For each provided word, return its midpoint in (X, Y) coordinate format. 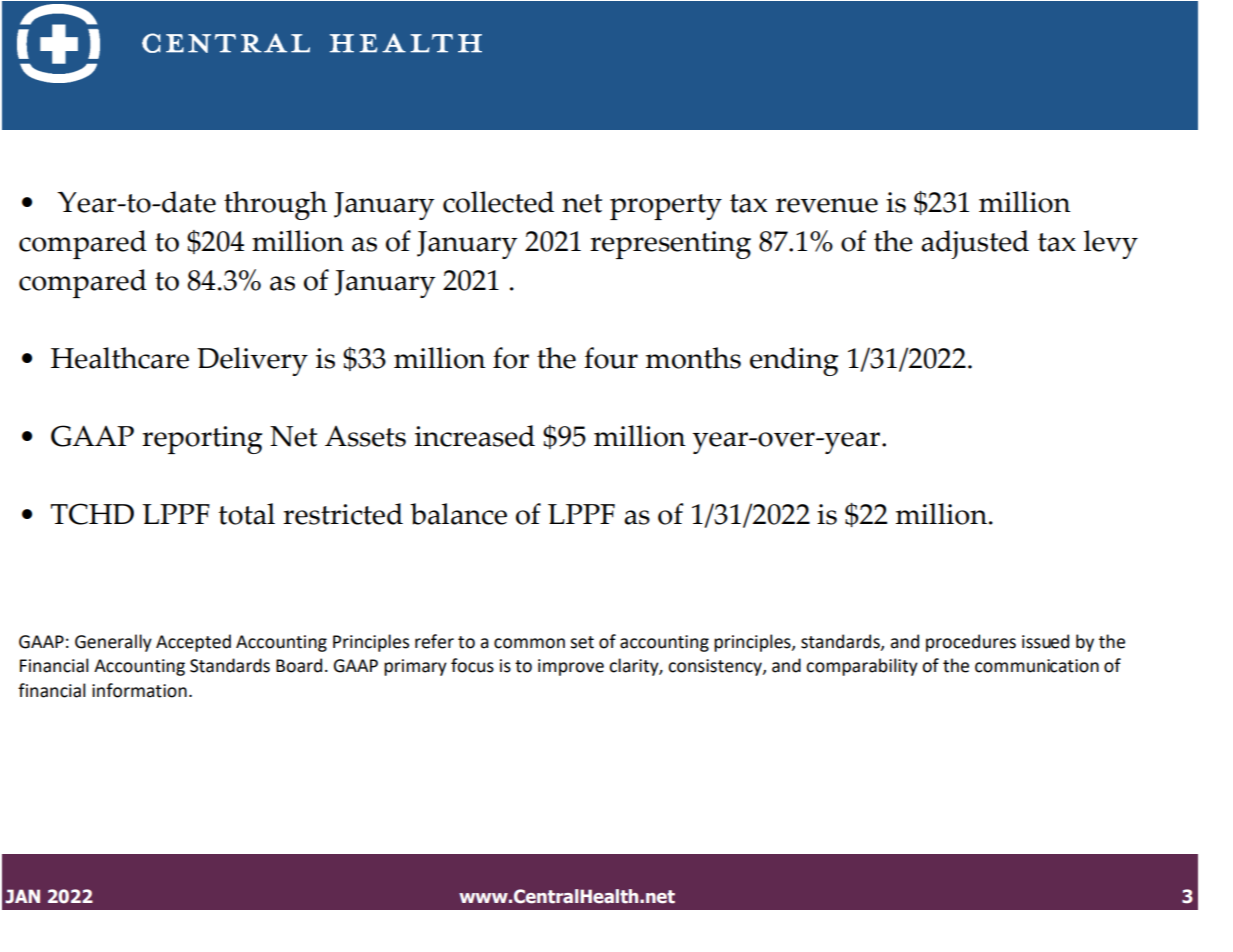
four (611, 358)
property (666, 207)
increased (475, 436)
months (693, 358)
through (275, 205)
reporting (202, 440)
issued (1045, 641)
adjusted (975, 244)
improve (571, 667)
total (246, 514)
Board (299, 665)
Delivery (252, 361)
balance (458, 514)
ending (794, 361)
